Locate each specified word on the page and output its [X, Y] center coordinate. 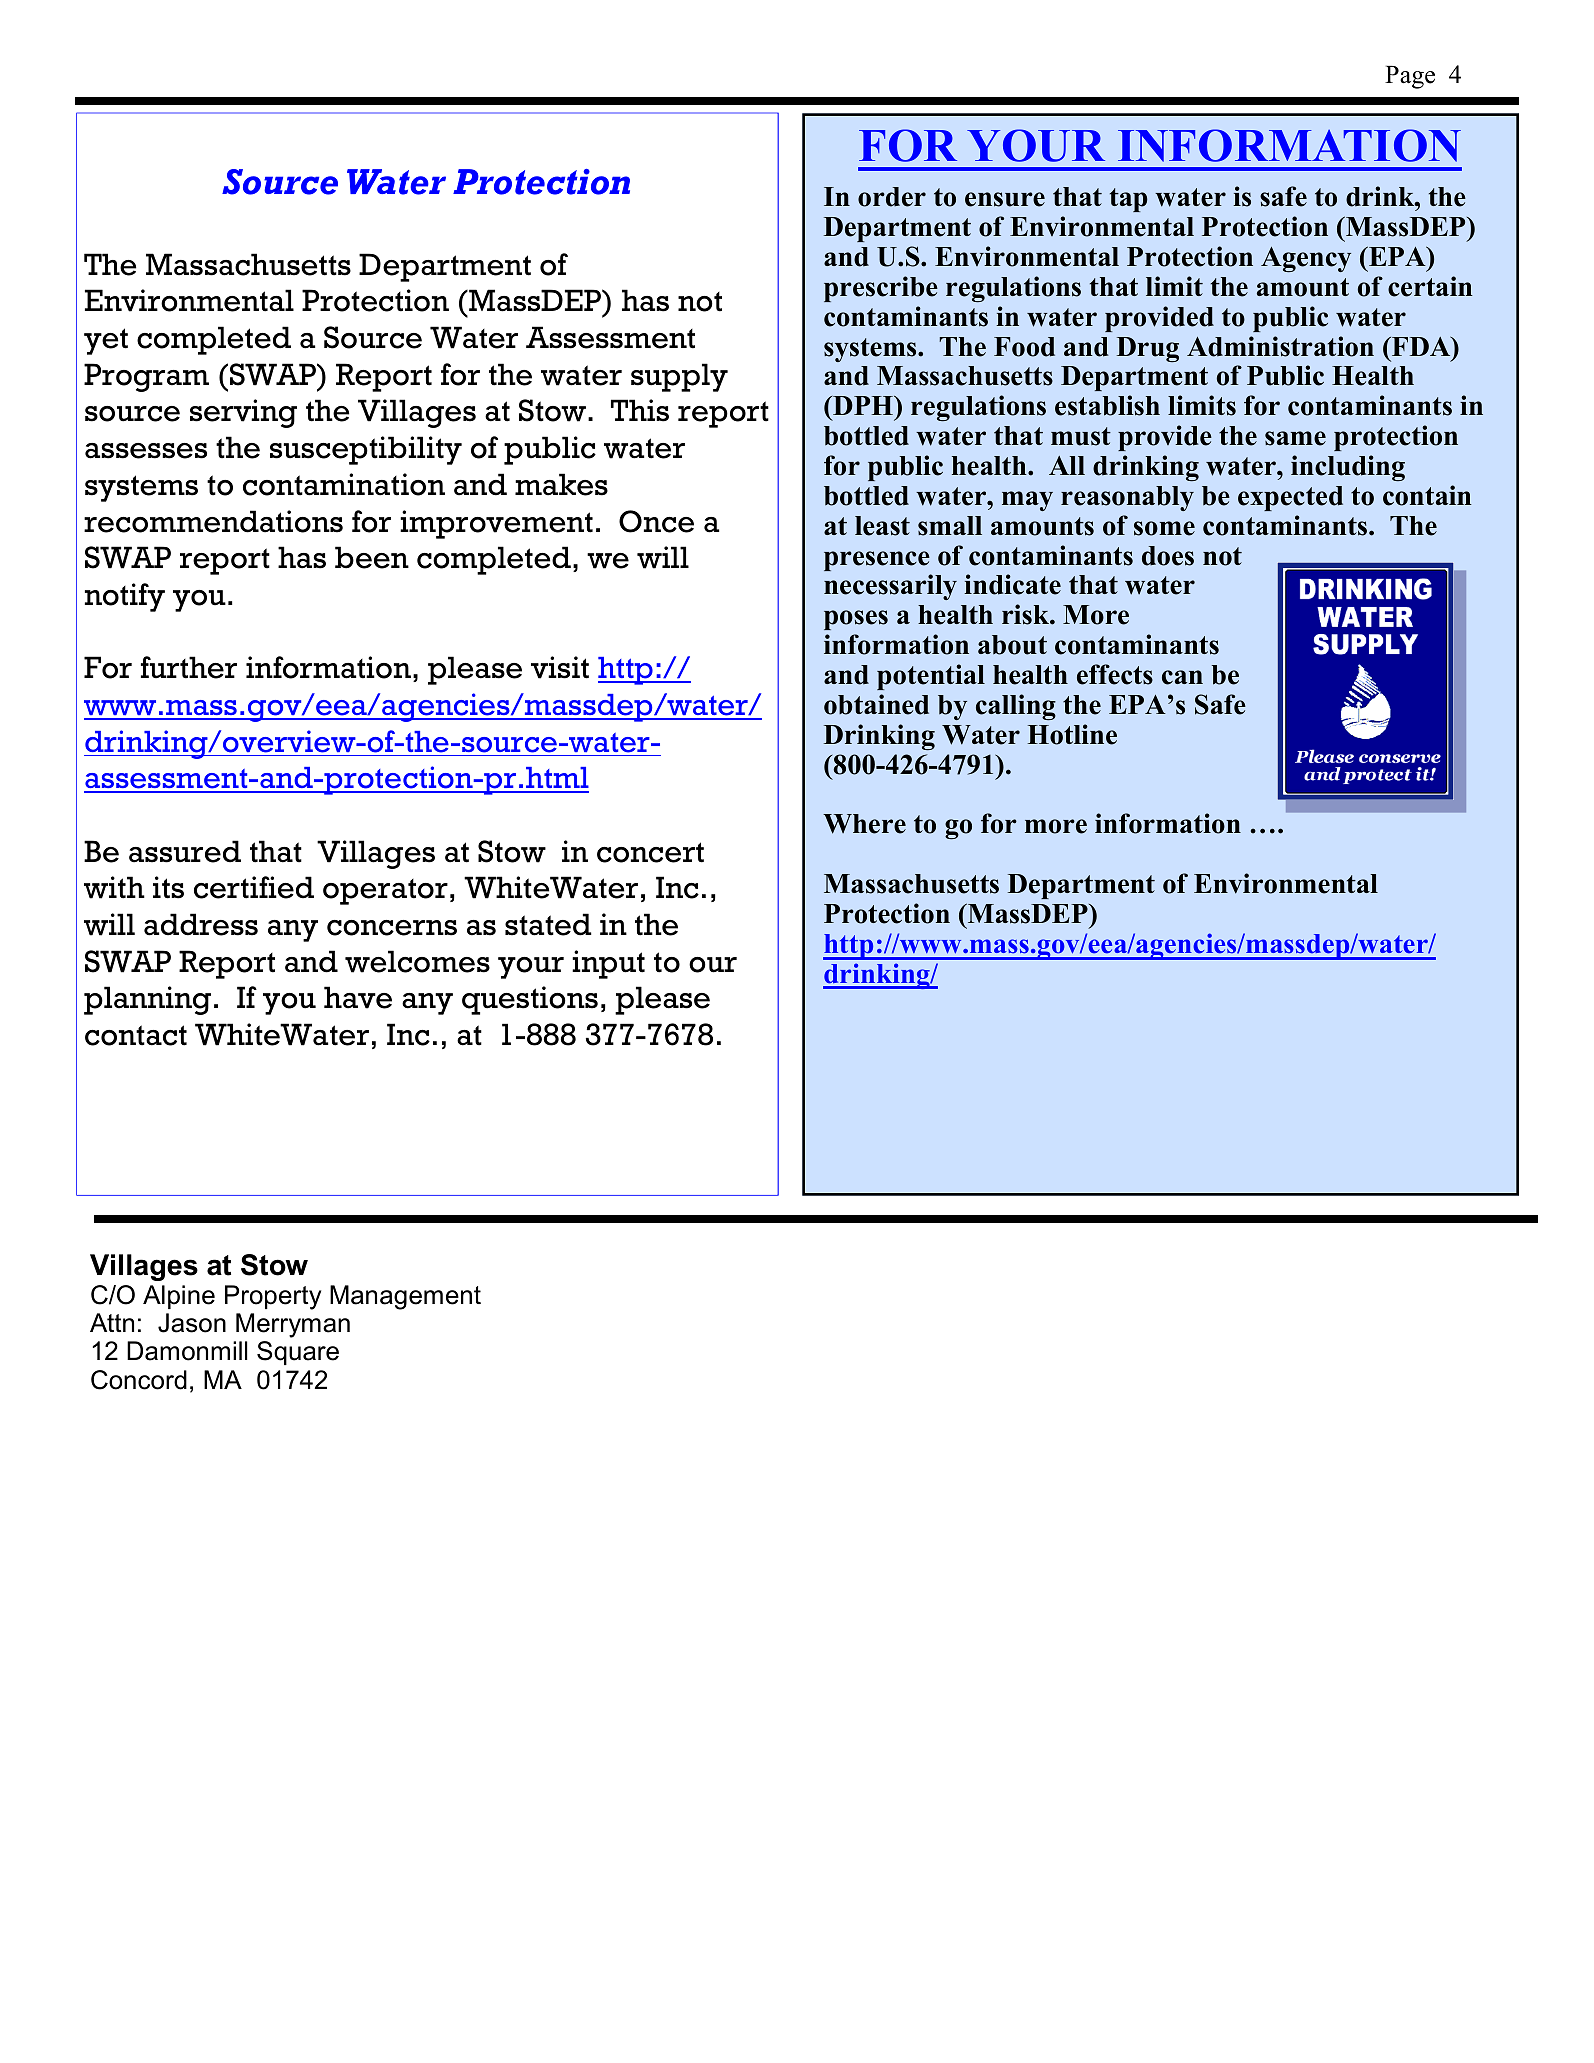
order [892, 197]
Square [298, 1353]
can [1182, 677]
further [189, 667]
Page [1410, 77]
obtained [876, 704]
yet [106, 341]
